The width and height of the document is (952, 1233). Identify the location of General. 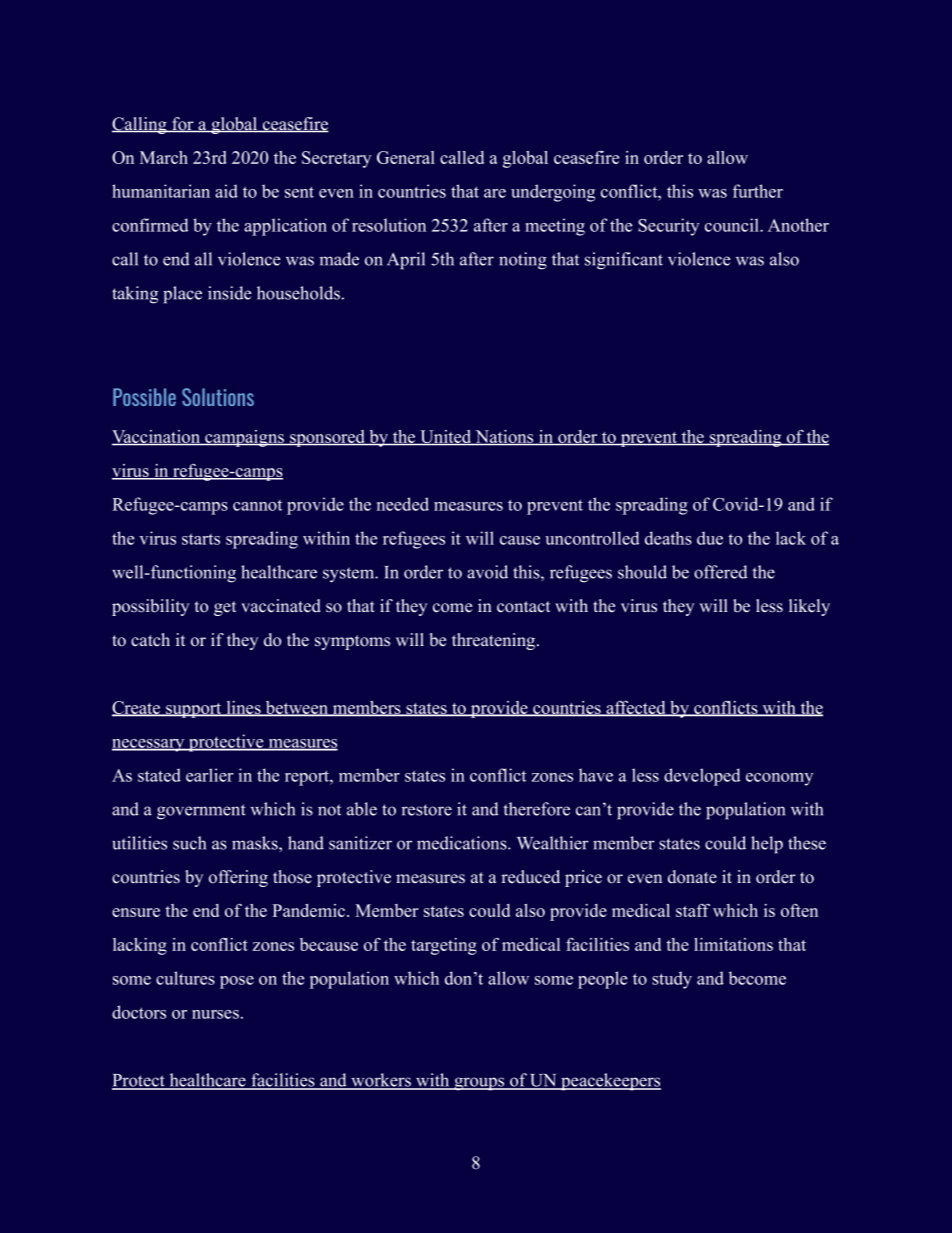
(406, 157).
